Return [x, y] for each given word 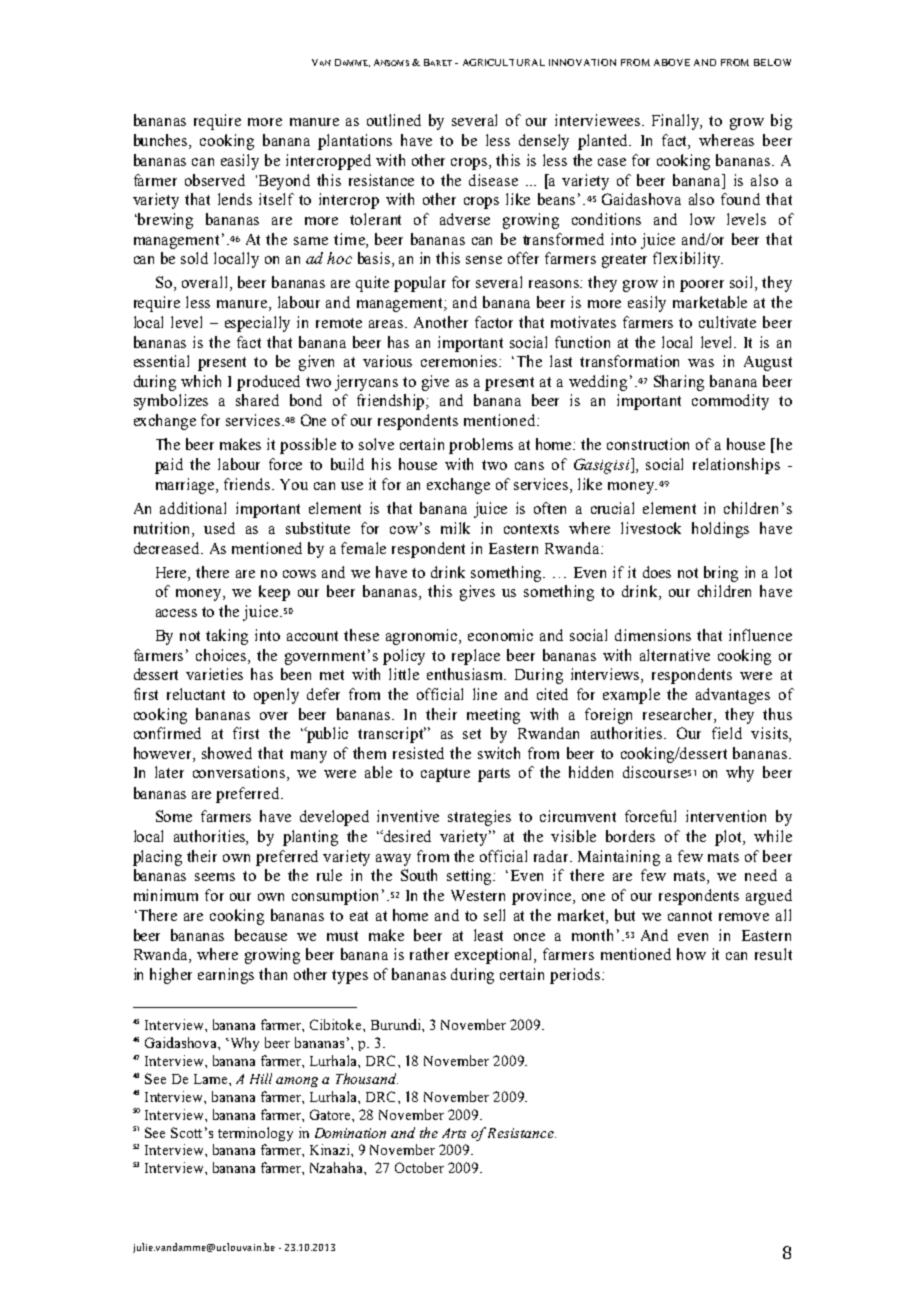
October [419, 1167]
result [773, 954]
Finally [677, 122]
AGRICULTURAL [504, 62]
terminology [255, 1134]
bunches [162, 141]
